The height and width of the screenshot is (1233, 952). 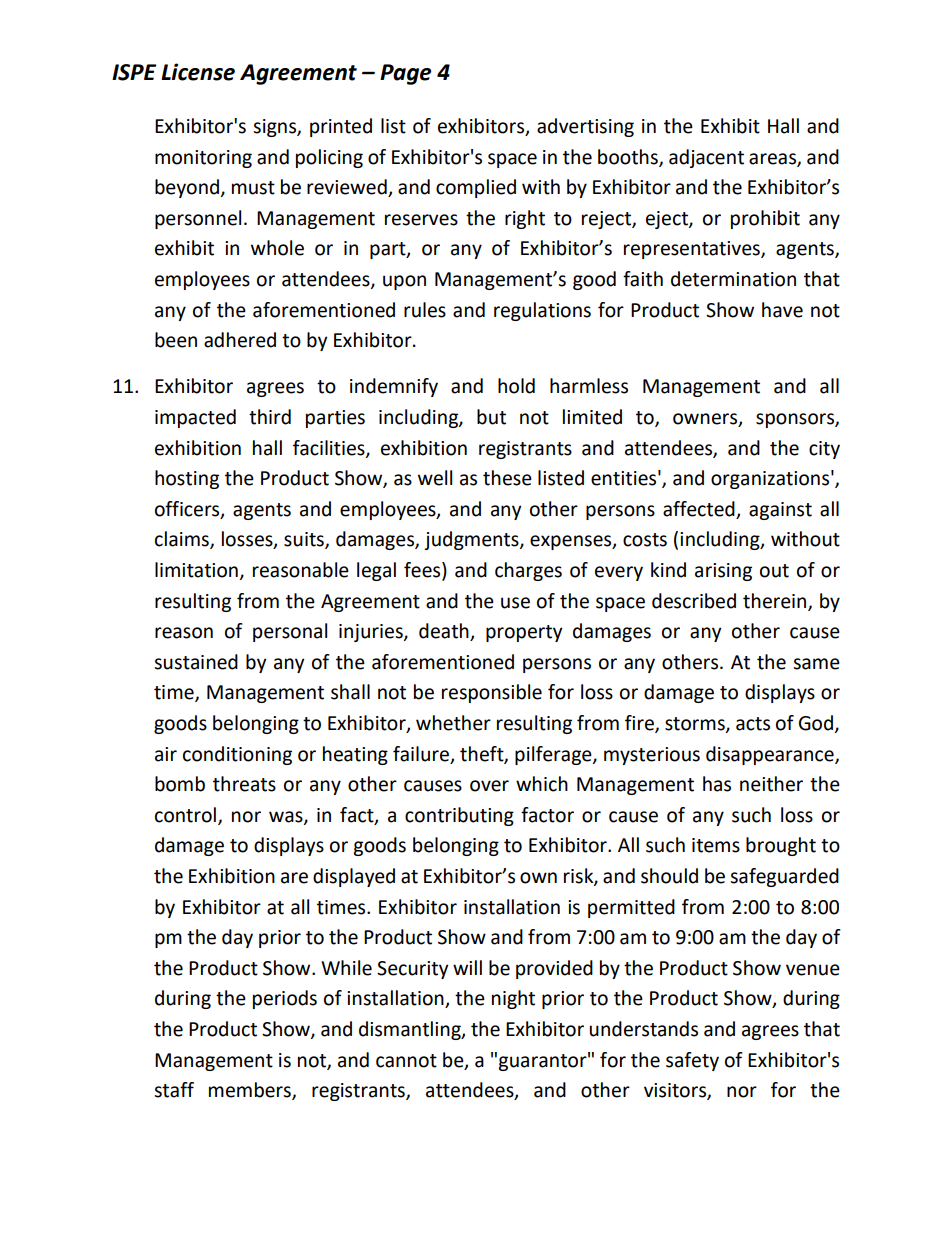 What do you see at coordinates (198, 72) in the screenshot?
I see `License` at bounding box center [198, 72].
